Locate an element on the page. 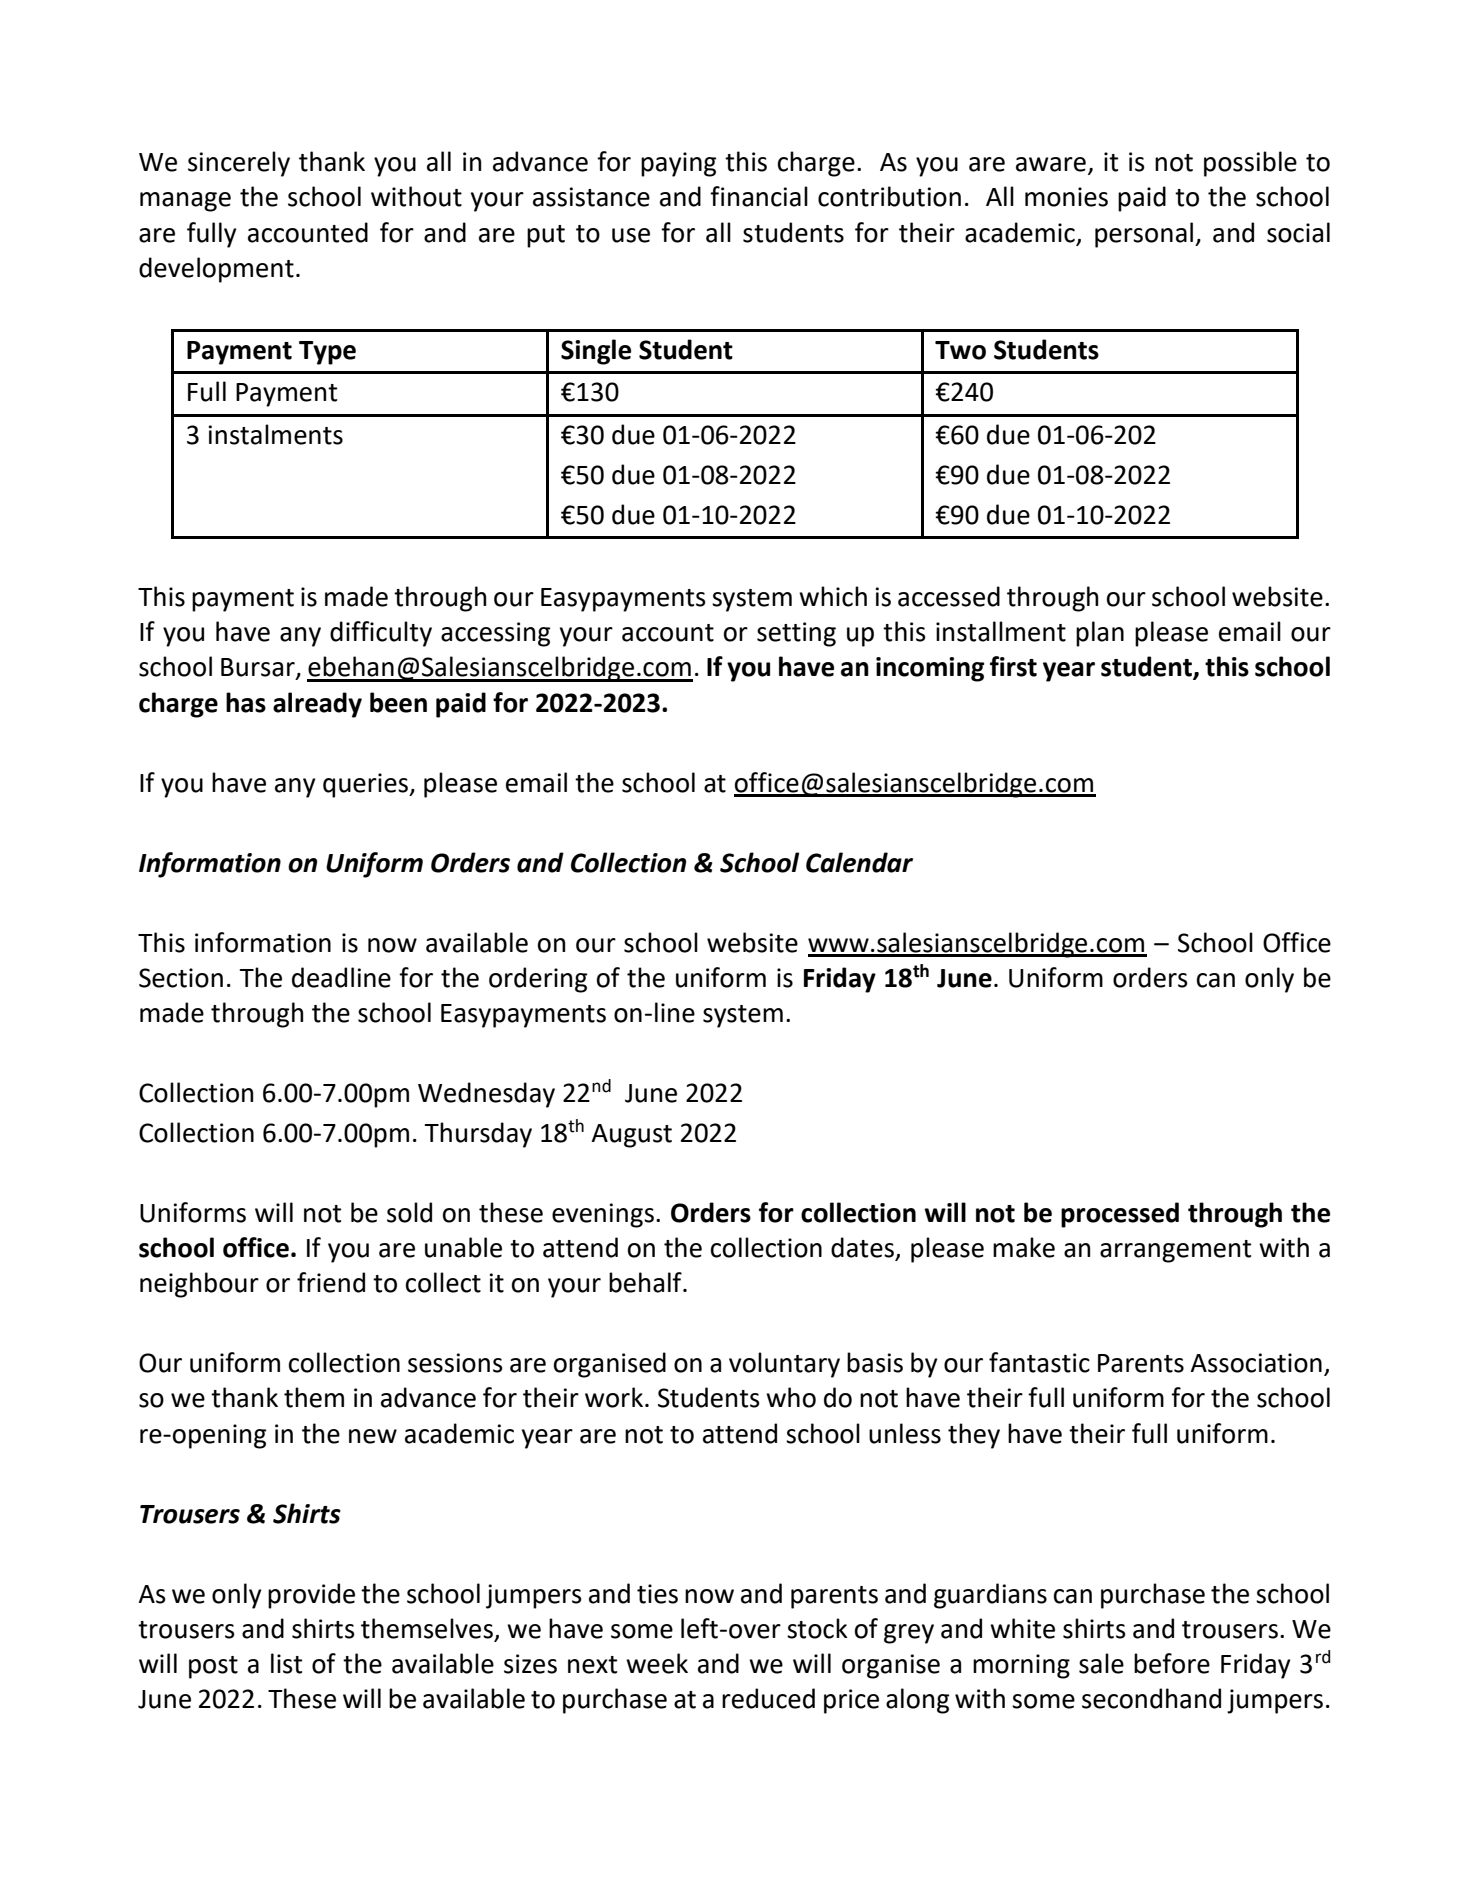  financial is located at coordinates (759, 196).
